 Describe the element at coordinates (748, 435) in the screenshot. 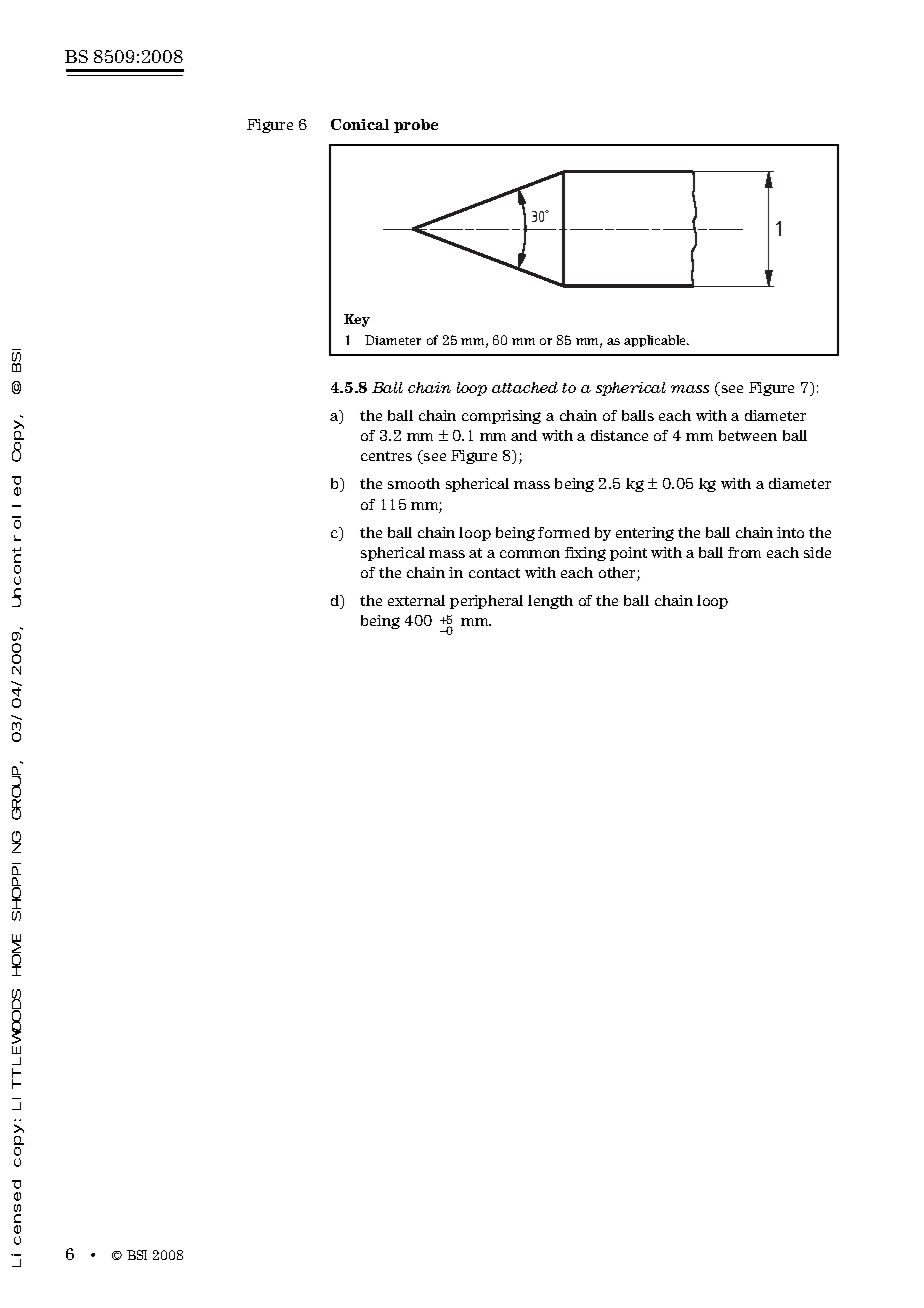

I see `between` at that location.
